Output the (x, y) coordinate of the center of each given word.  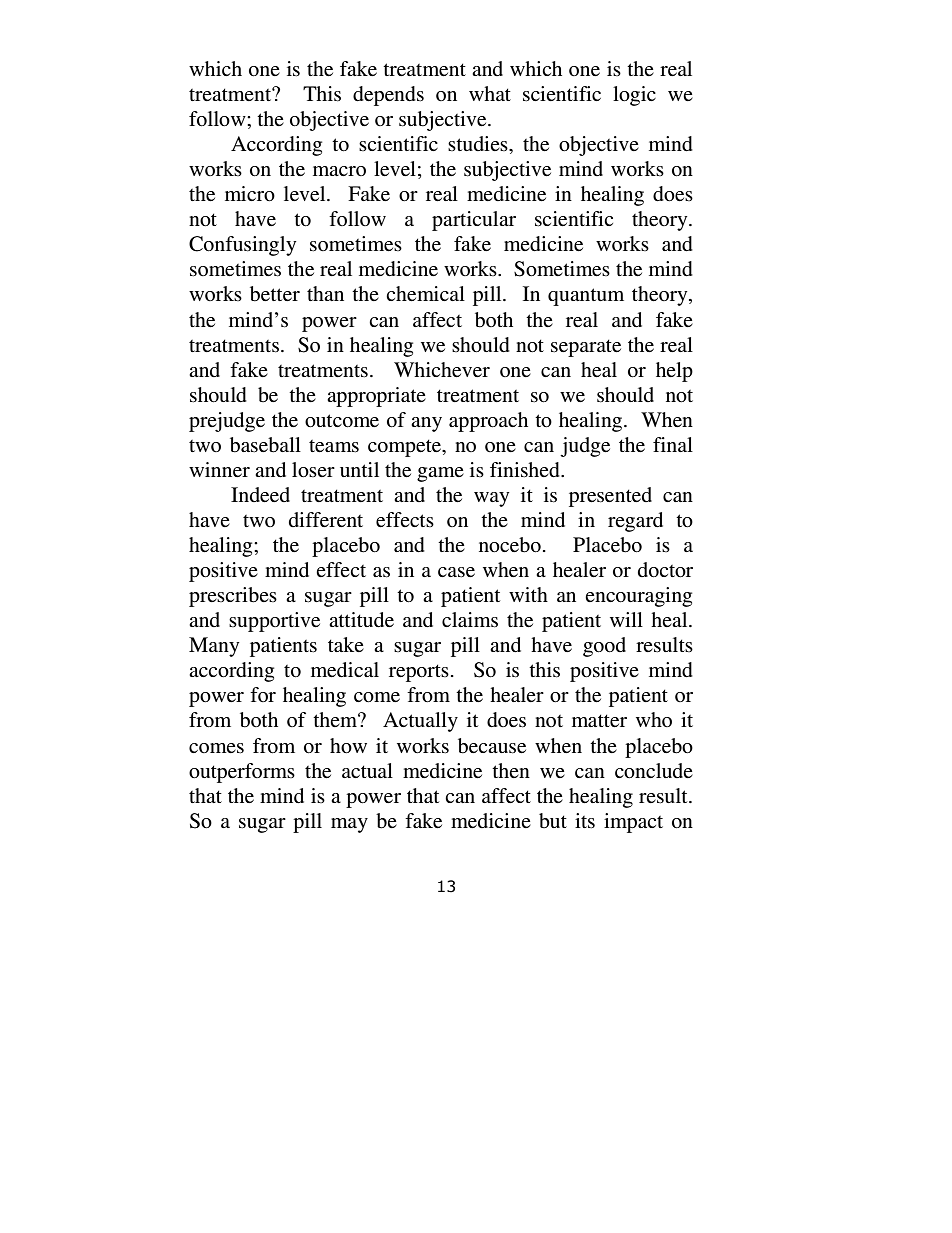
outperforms (242, 773)
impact (633, 823)
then (511, 770)
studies (479, 143)
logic (634, 96)
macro (339, 171)
